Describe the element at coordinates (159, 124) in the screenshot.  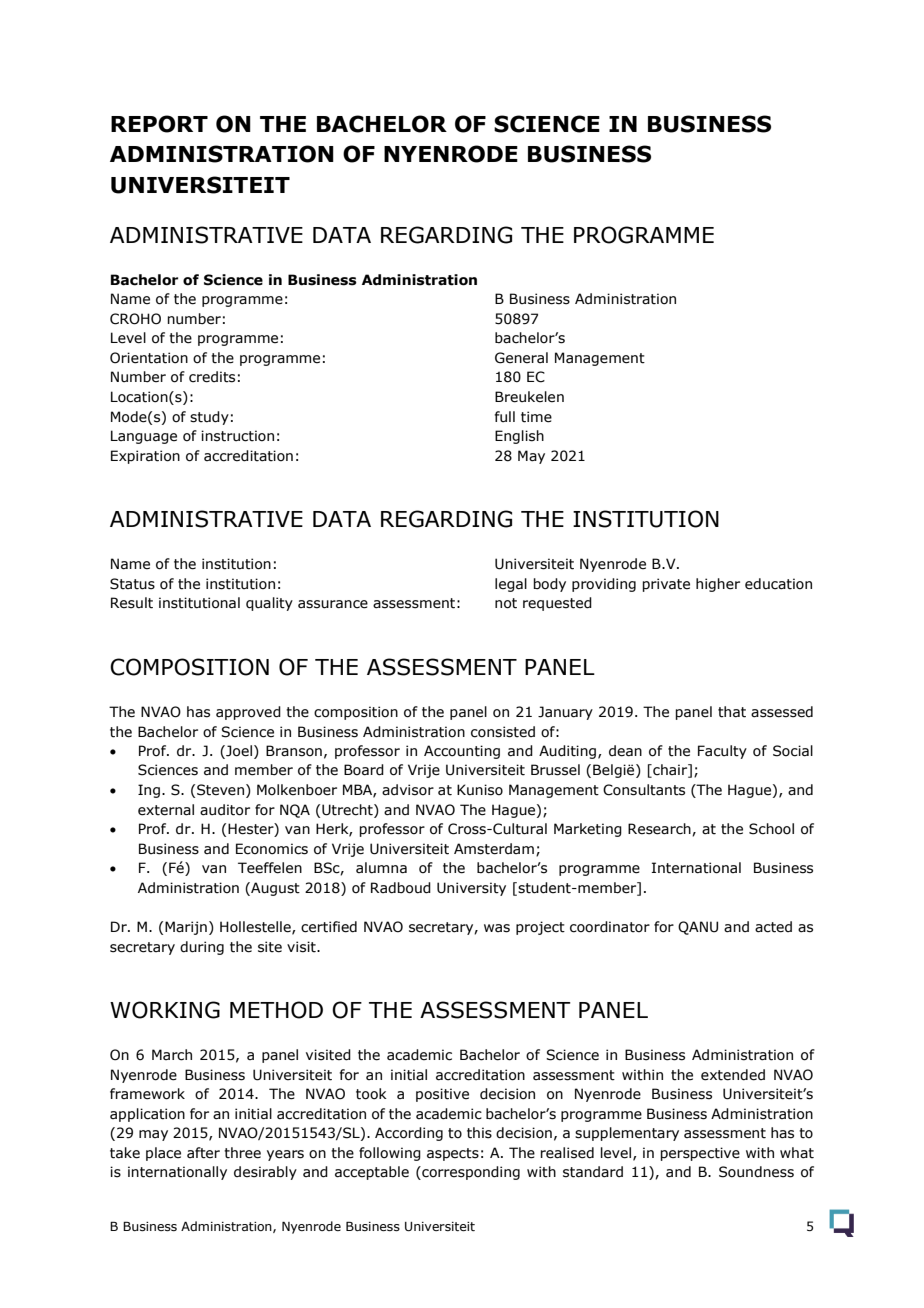
I see `REPORT` at that location.
